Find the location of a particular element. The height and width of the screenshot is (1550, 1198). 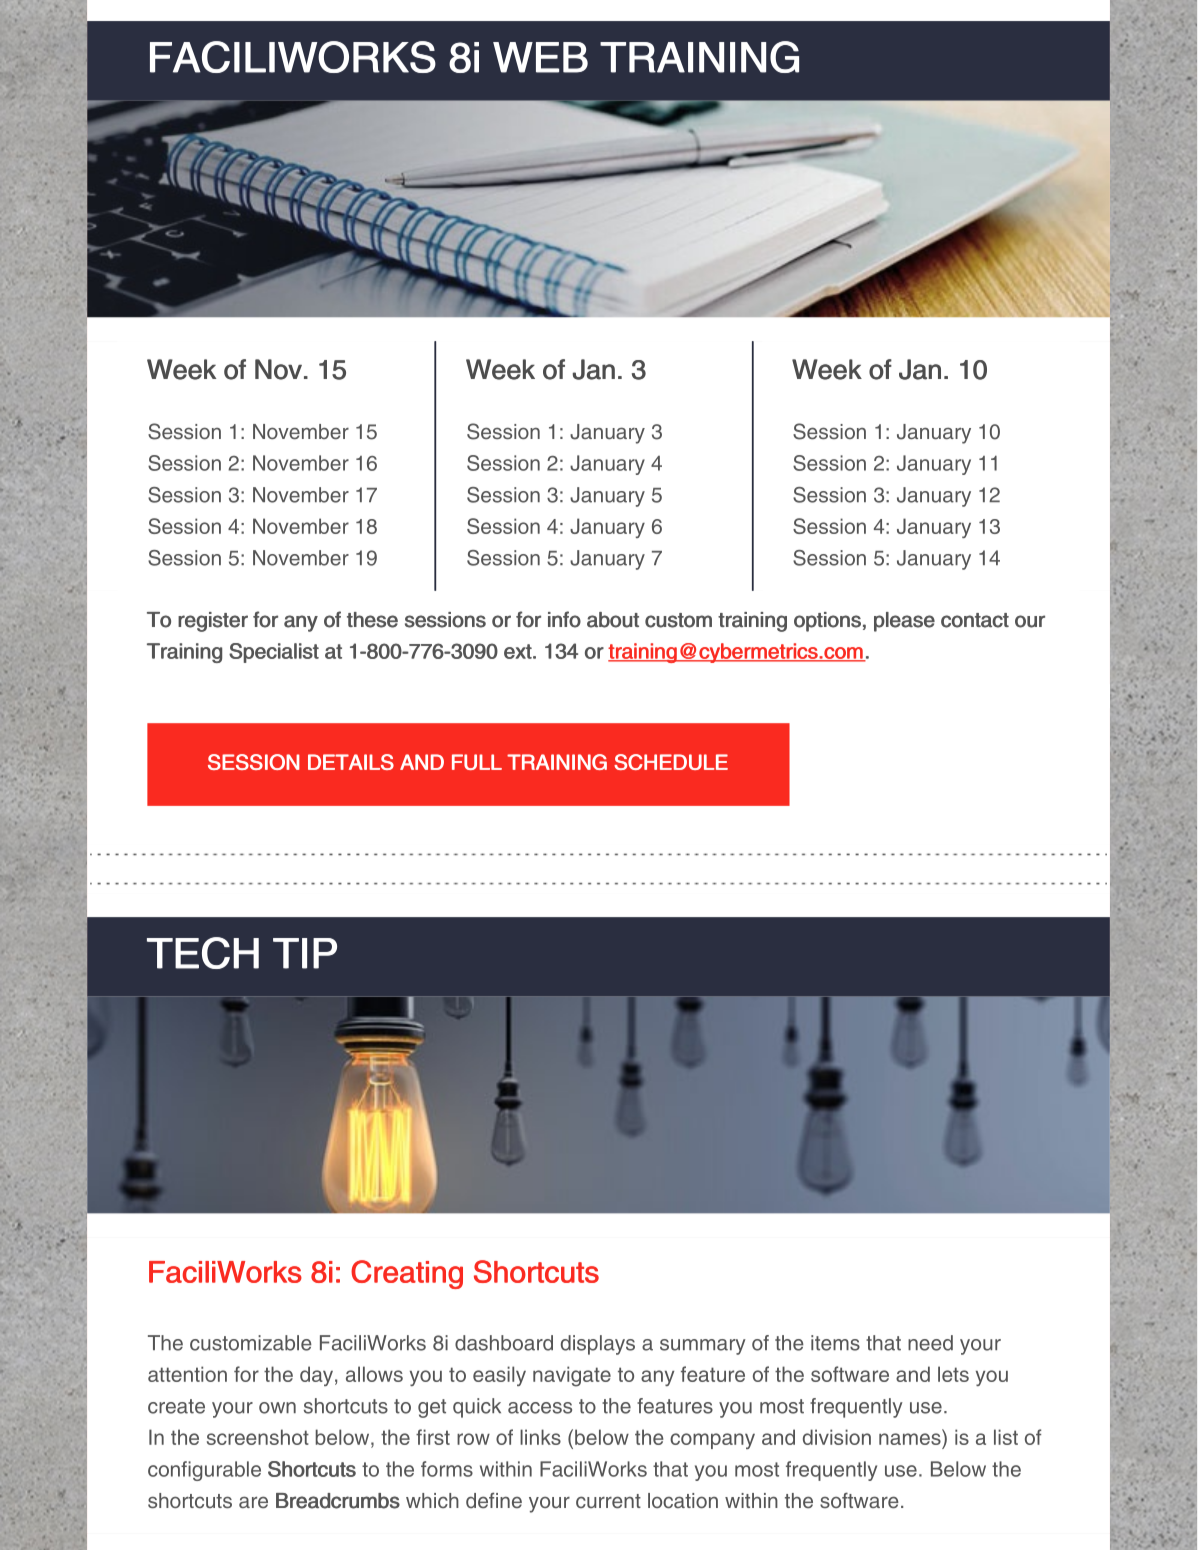

options is located at coordinates (827, 622).
